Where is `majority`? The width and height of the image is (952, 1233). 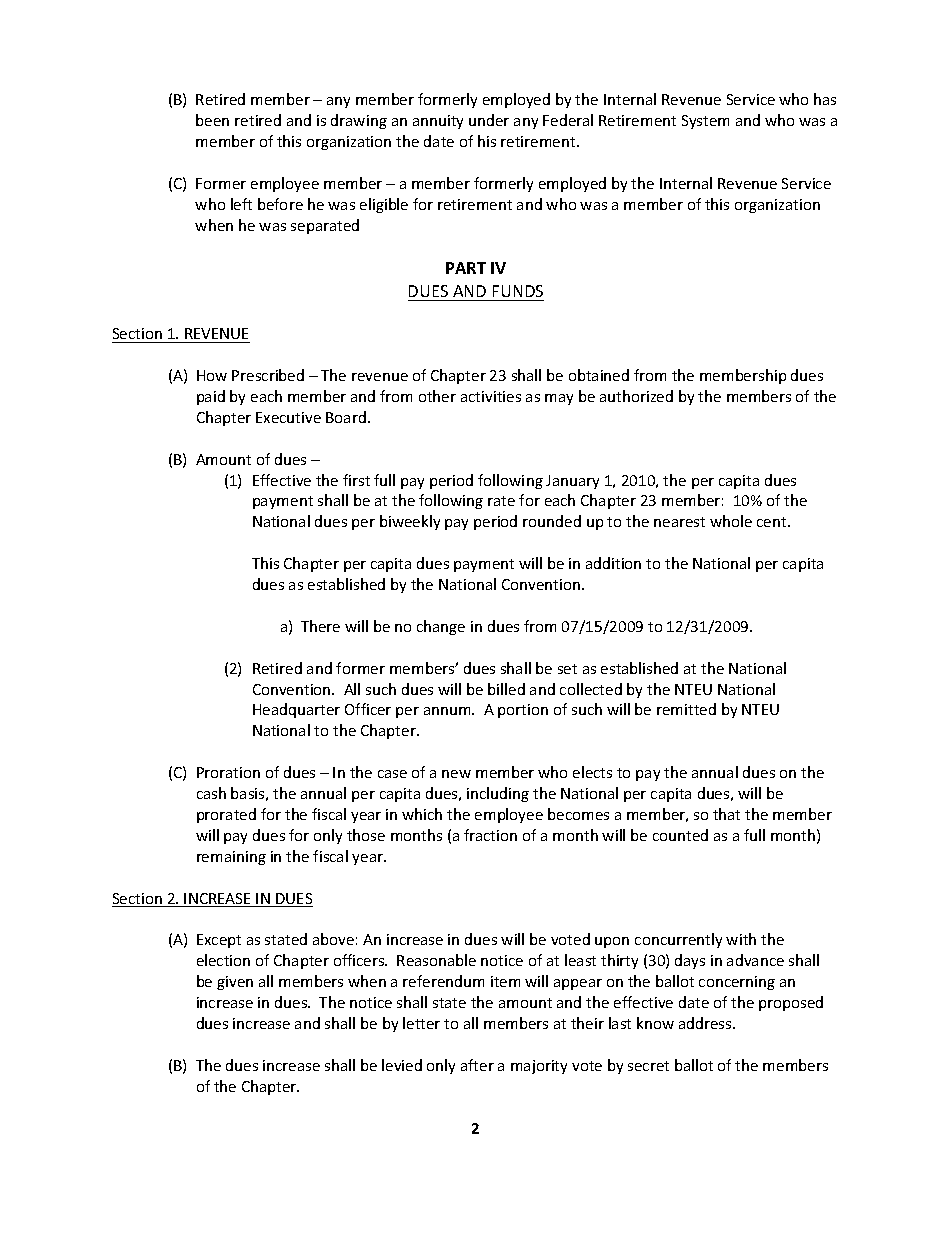 majority is located at coordinates (539, 1067).
